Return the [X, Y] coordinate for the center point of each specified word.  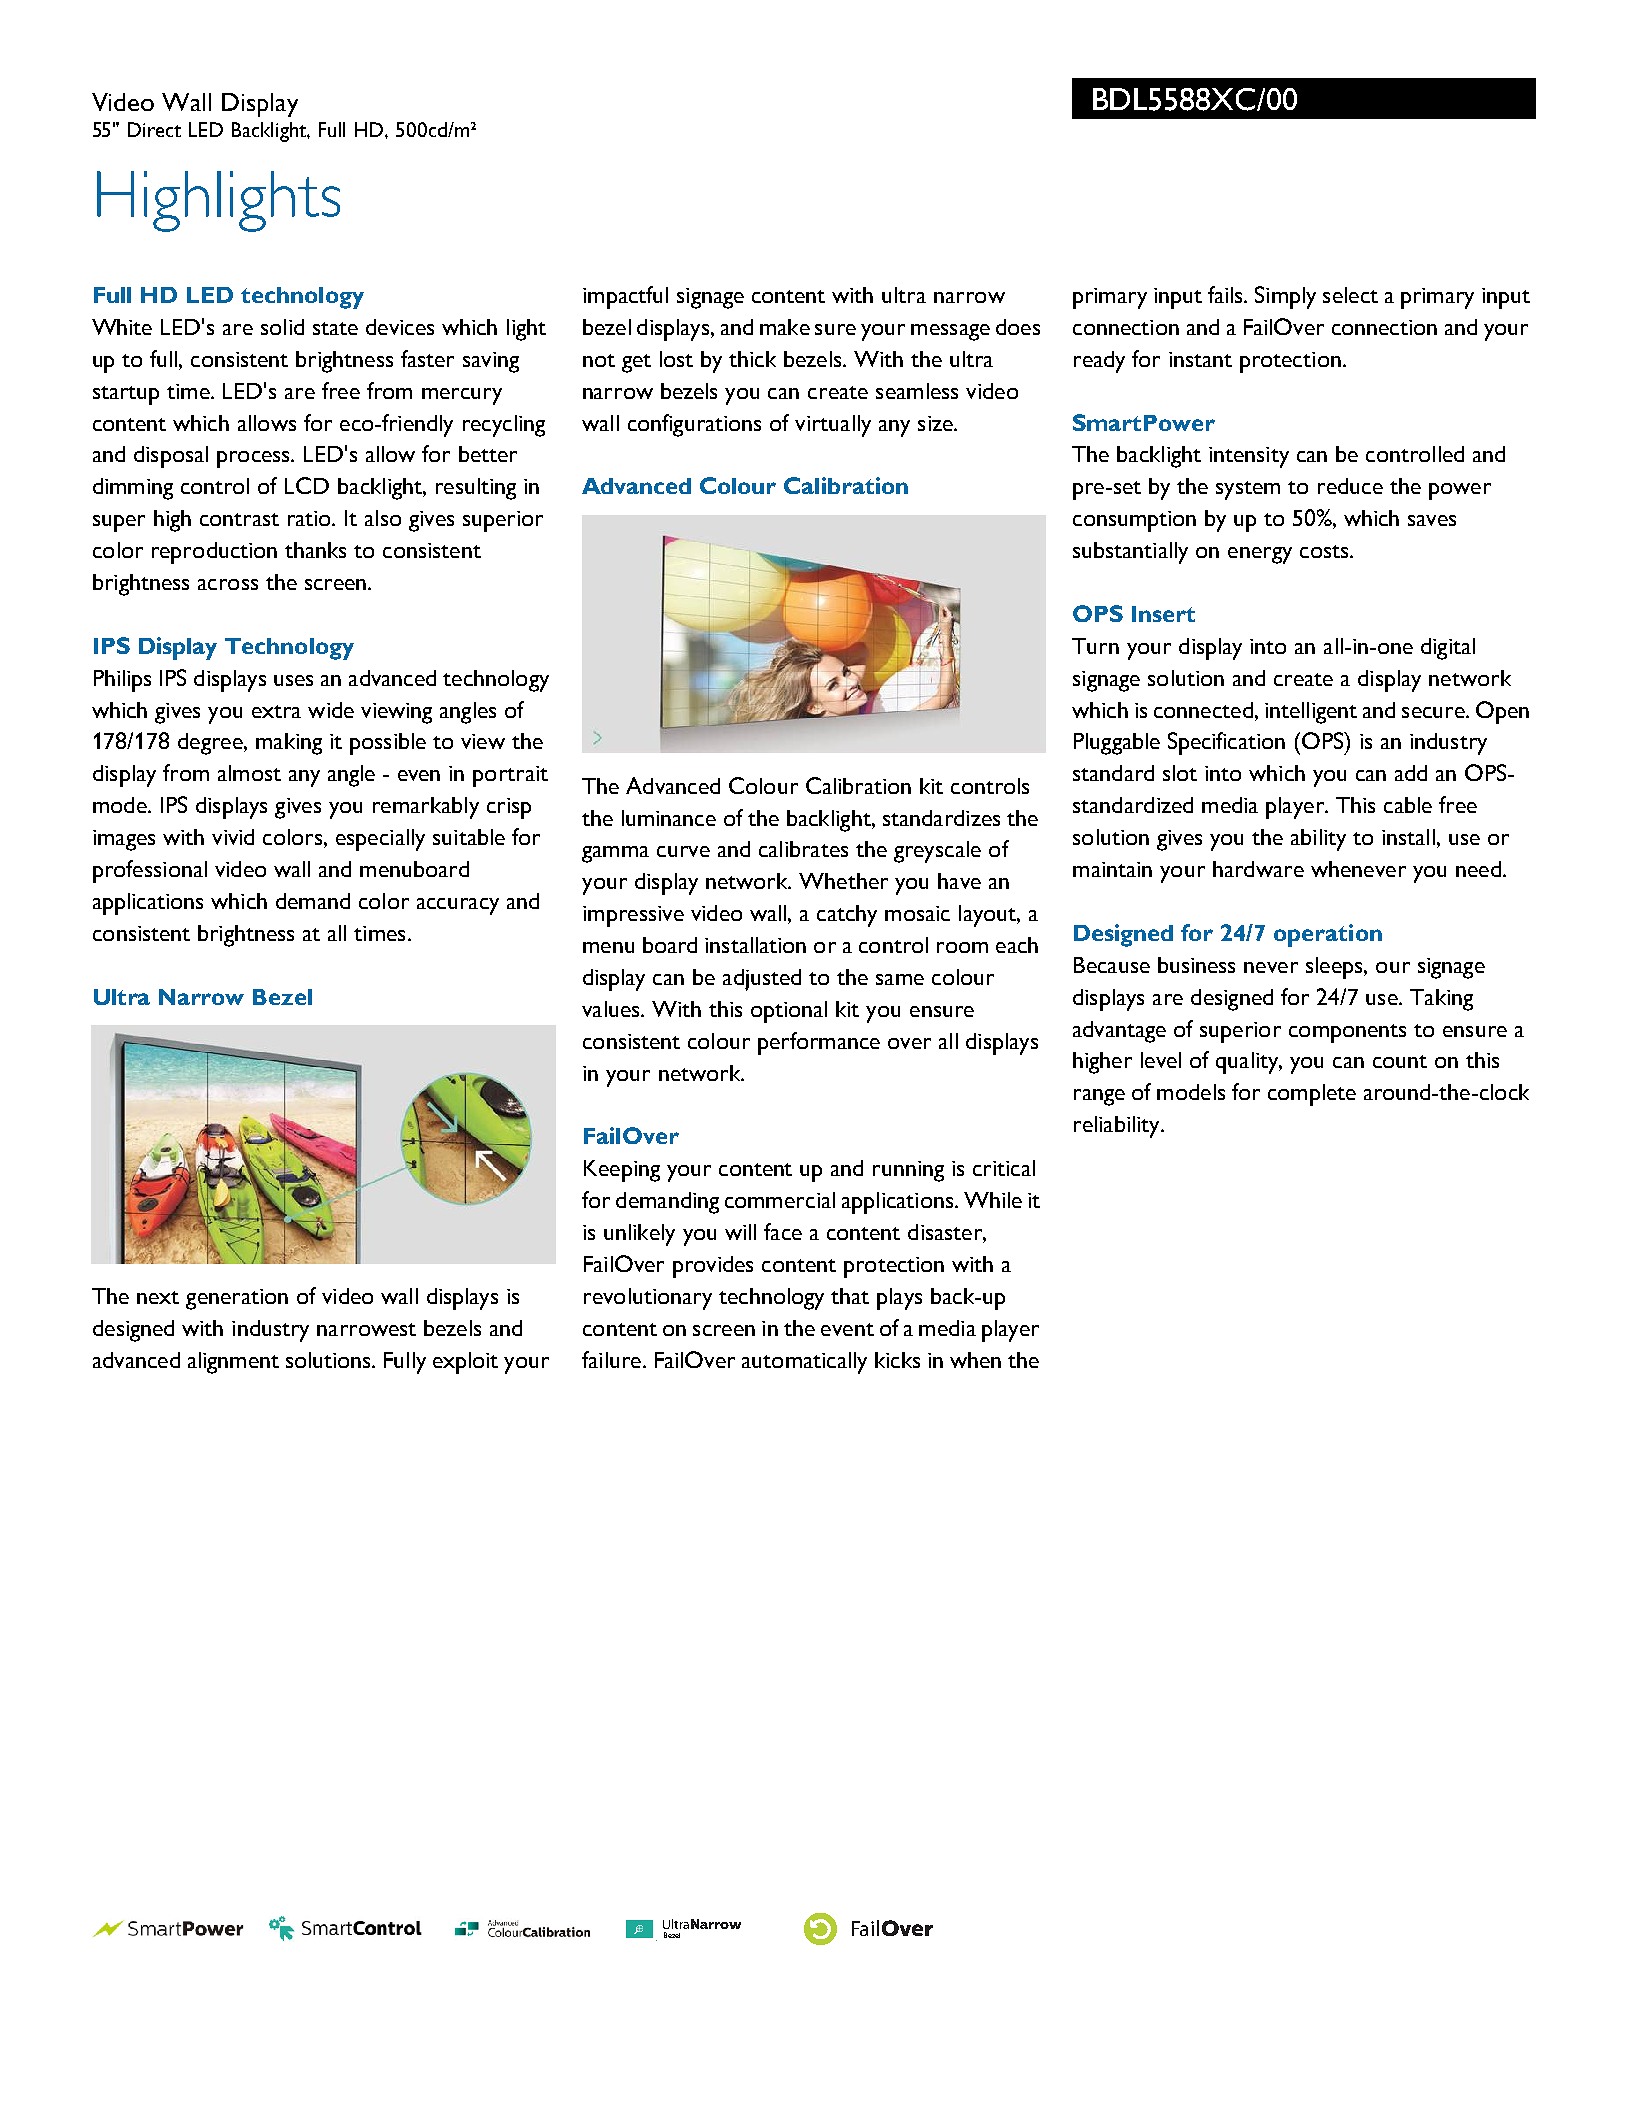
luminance [669, 818]
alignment [233, 1363]
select [1350, 295]
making [289, 744]
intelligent [1311, 713]
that [850, 1296]
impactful [625, 297]
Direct [154, 129]
